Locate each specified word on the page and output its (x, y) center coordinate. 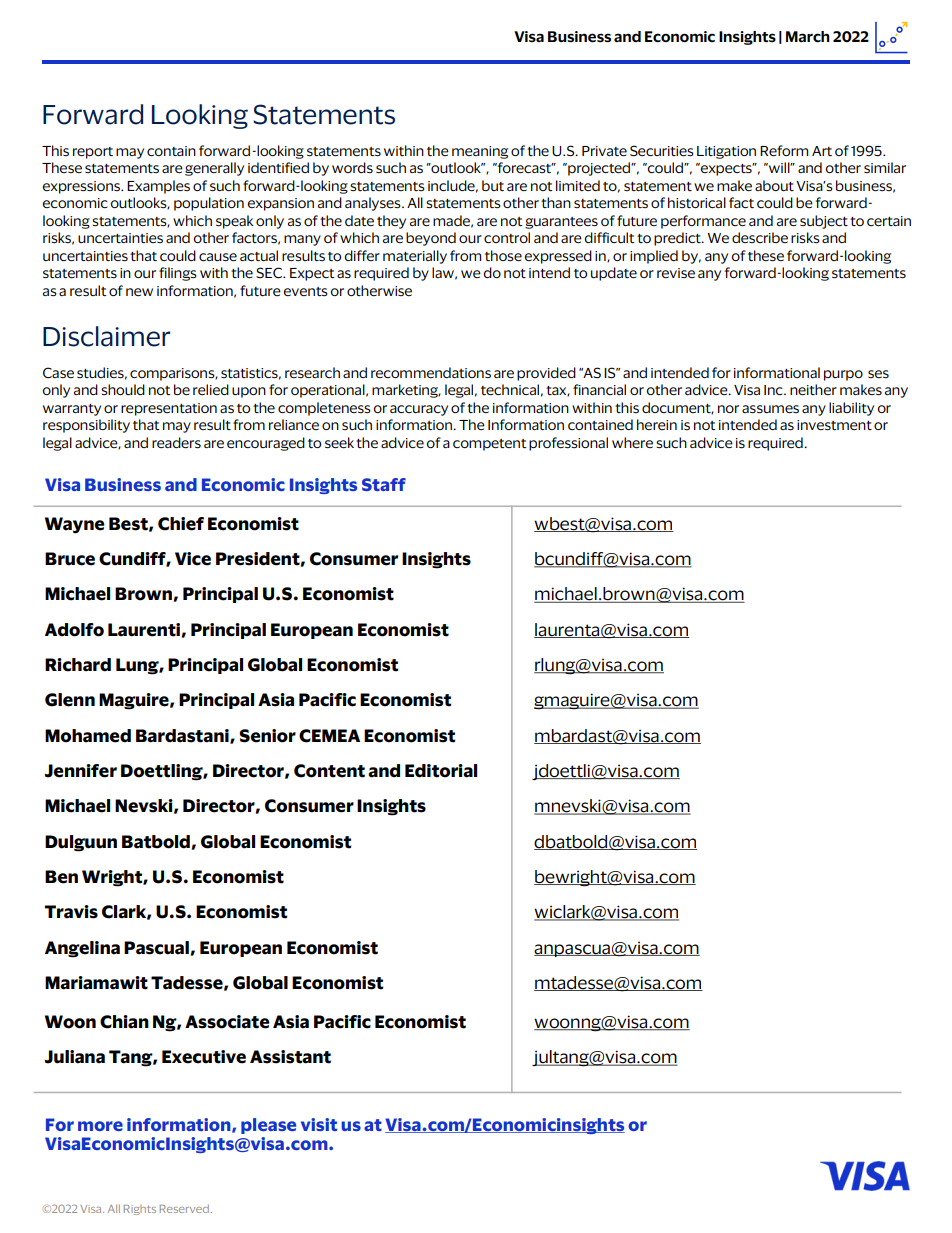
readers (176, 443)
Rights (140, 1210)
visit (319, 1124)
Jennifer (80, 771)
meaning (480, 152)
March (808, 37)
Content (329, 771)
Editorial (441, 771)
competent (489, 445)
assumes (770, 409)
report (93, 153)
